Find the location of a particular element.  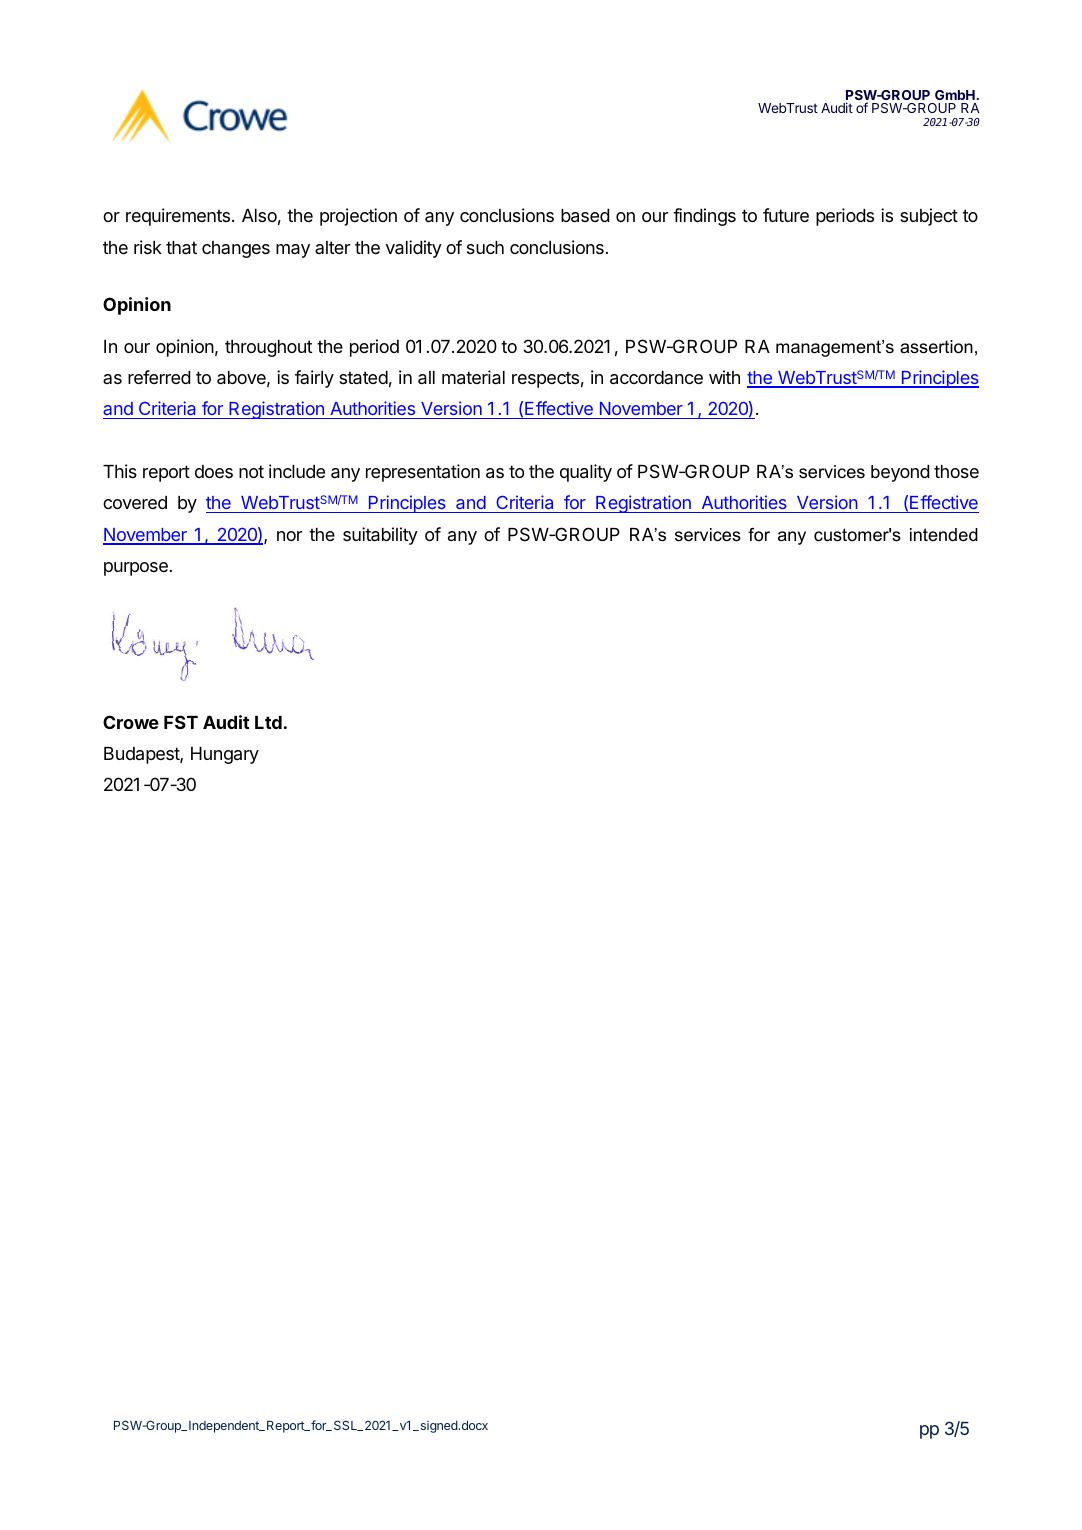

Hungary is located at coordinates (225, 755).
